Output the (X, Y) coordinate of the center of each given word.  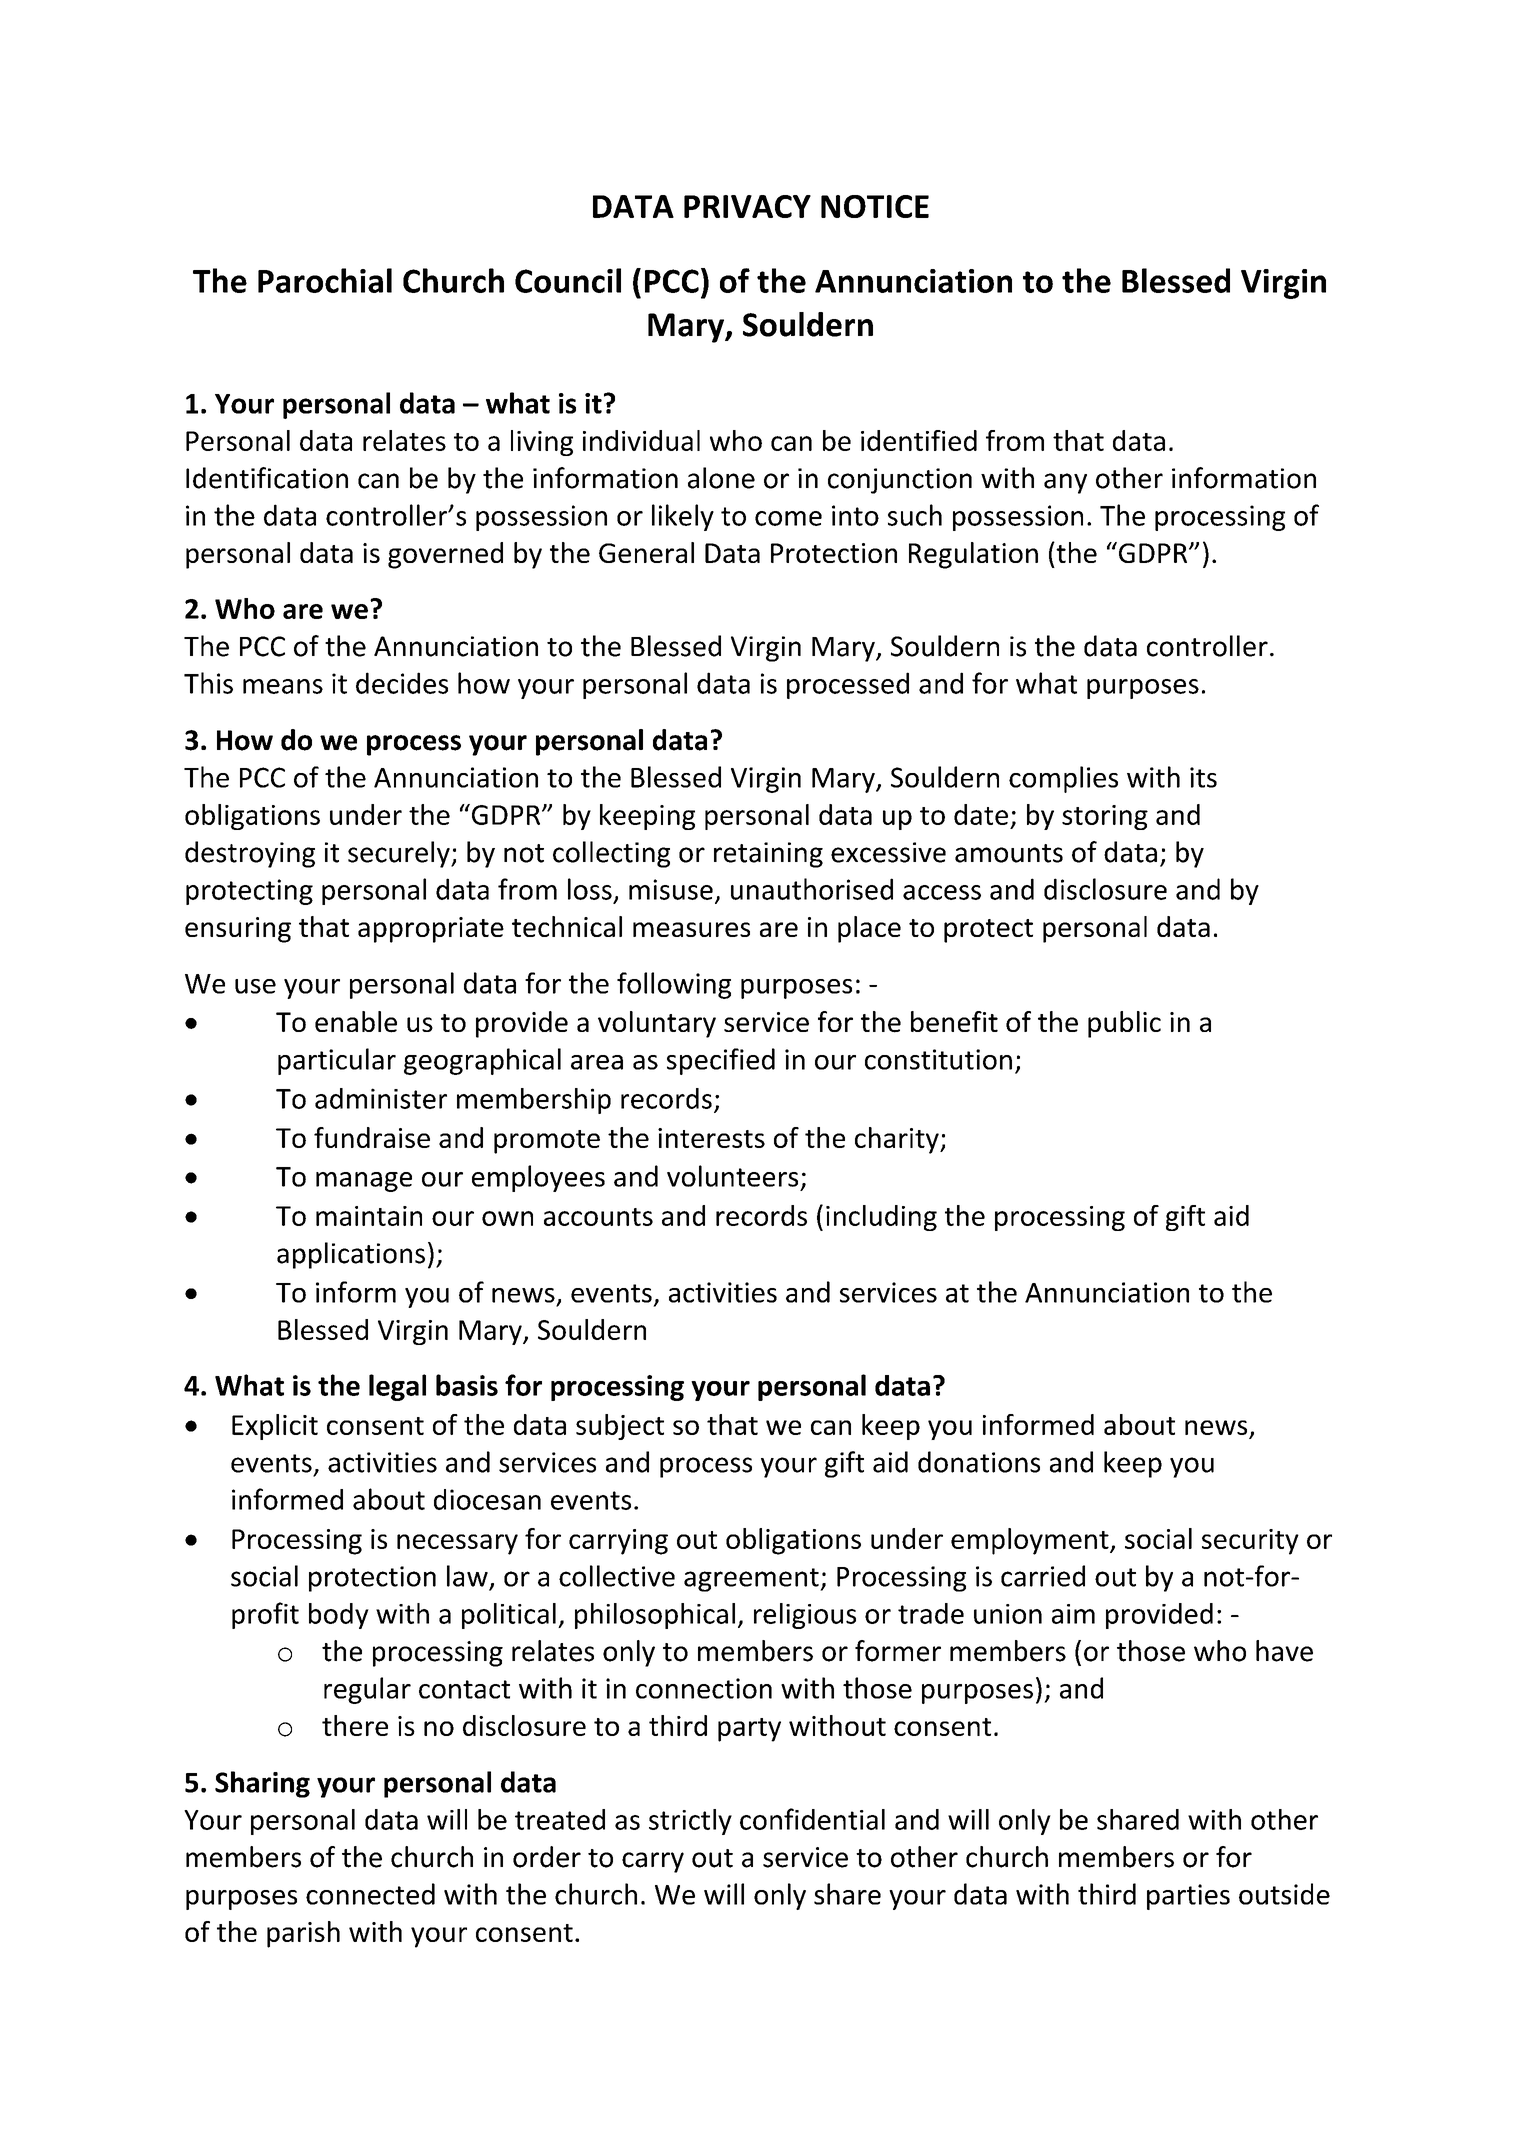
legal (397, 1387)
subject (620, 1427)
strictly (690, 1822)
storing (1105, 817)
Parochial (325, 280)
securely (400, 854)
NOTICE (875, 206)
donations (979, 1462)
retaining (768, 855)
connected (370, 1894)
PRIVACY (747, 206)
